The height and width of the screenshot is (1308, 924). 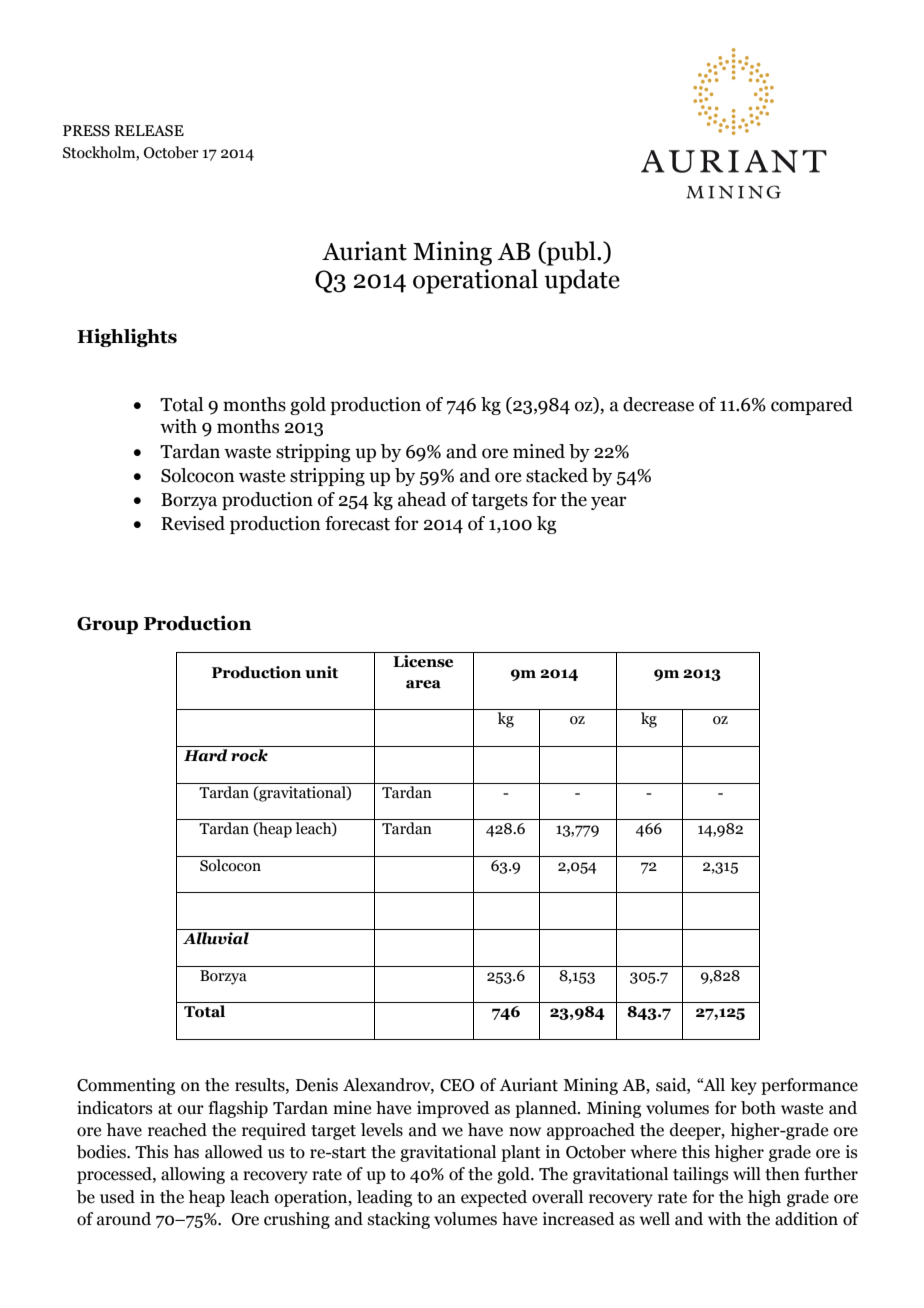 What do you see at coordinates (193, 1175) in the screenshot?
I see `allowing` at bounding box center [193, 1175].
